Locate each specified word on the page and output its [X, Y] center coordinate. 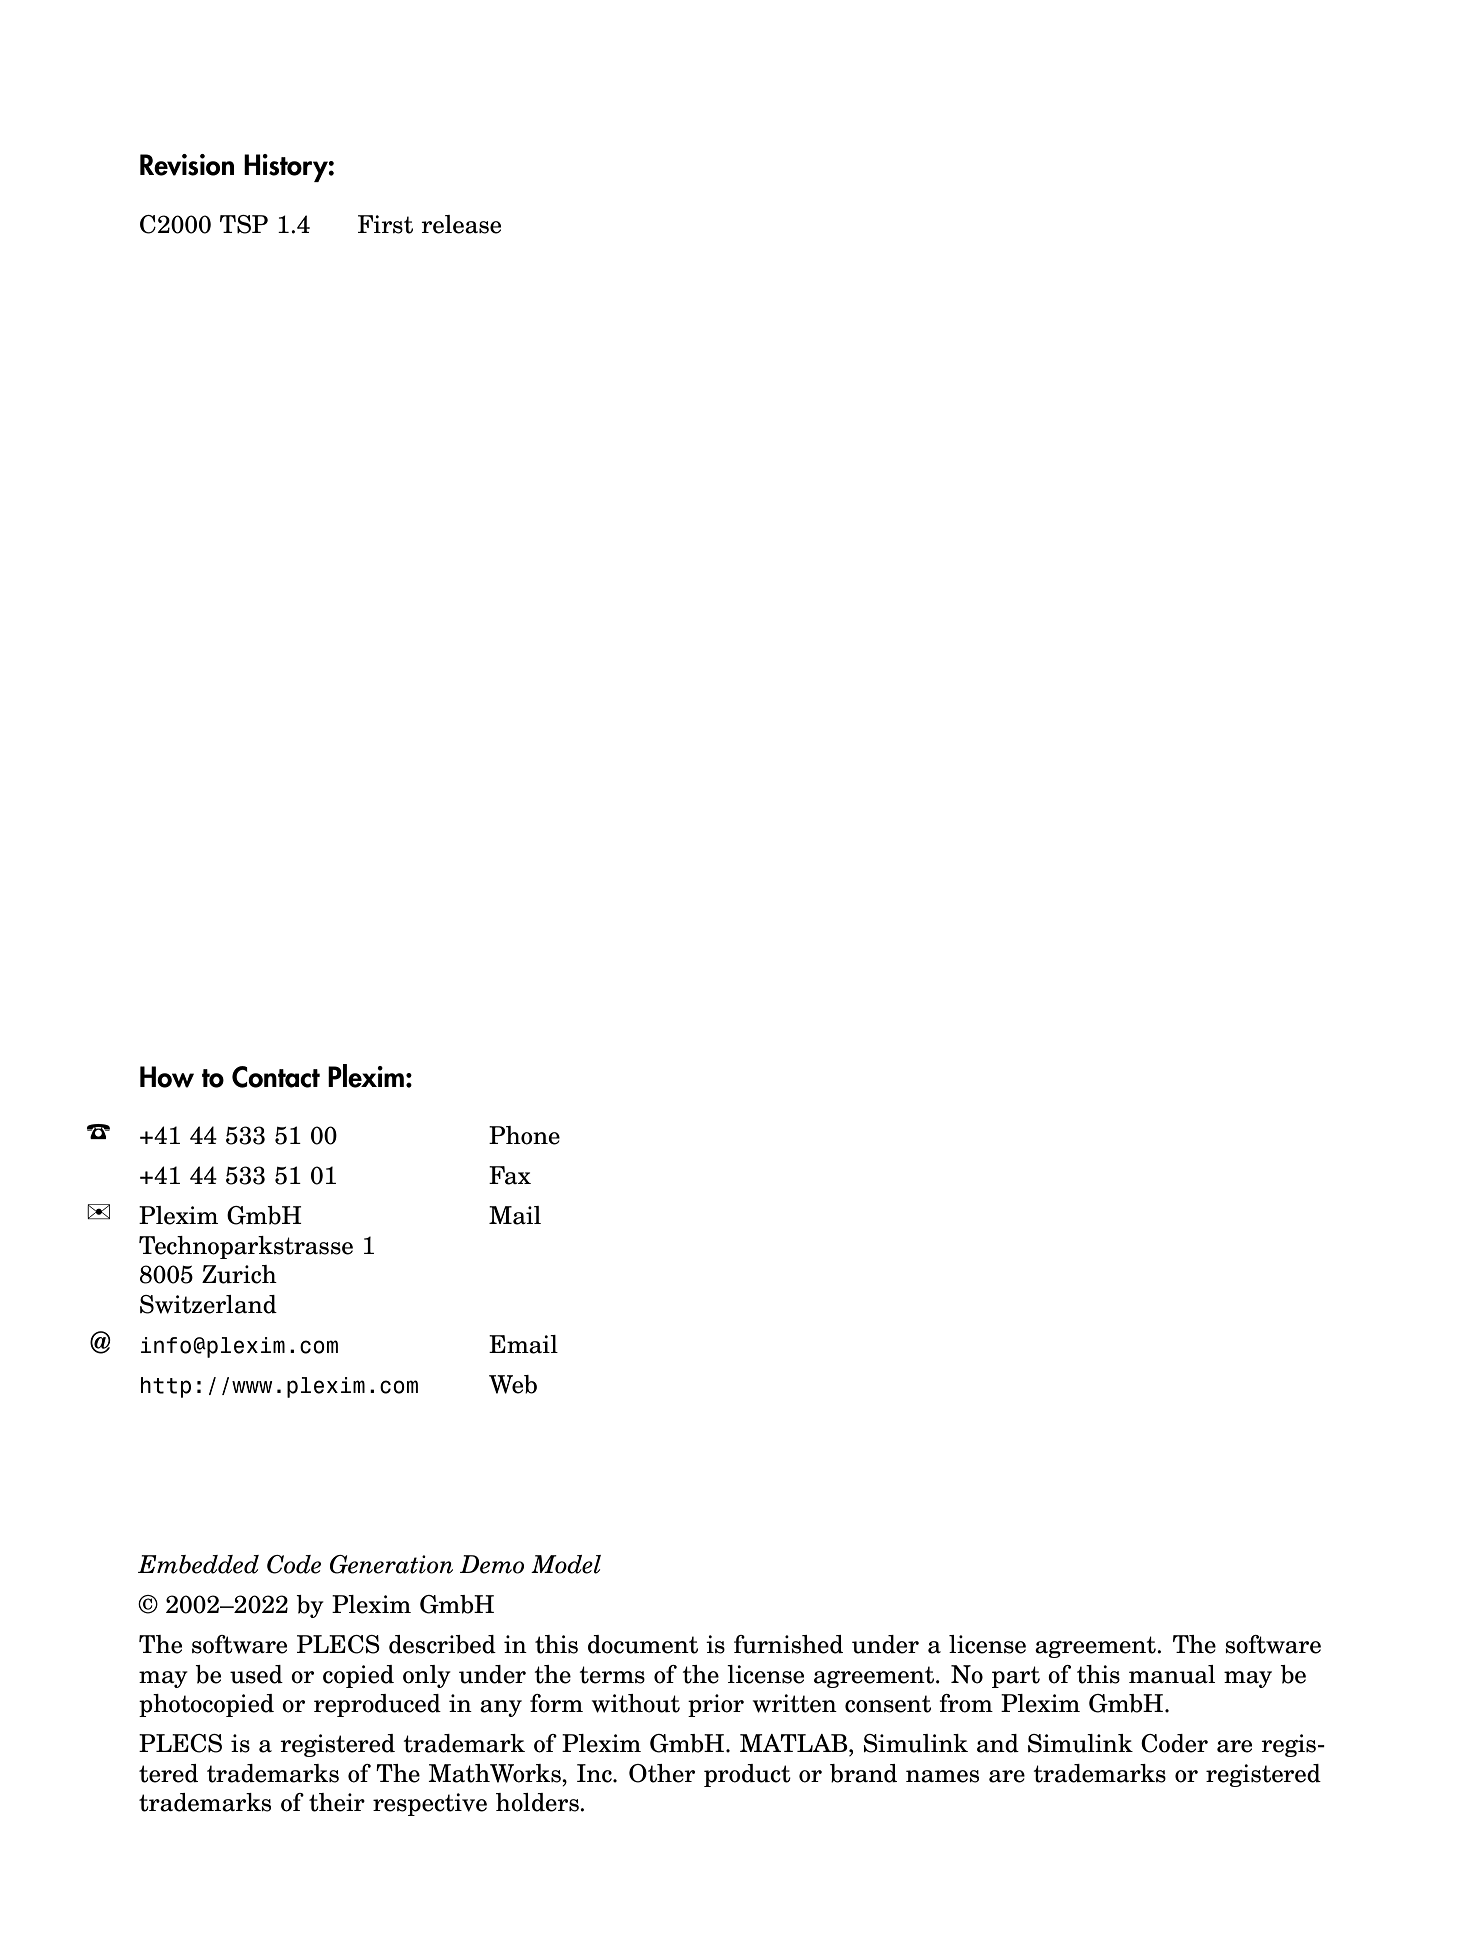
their [337, 1802]
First [385, 224]
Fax [510, 1175]
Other [662, 1773]
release [461, 224]
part [1016, 1677]
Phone [524, 1135]
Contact [276, 1077]
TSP [244, 224]
